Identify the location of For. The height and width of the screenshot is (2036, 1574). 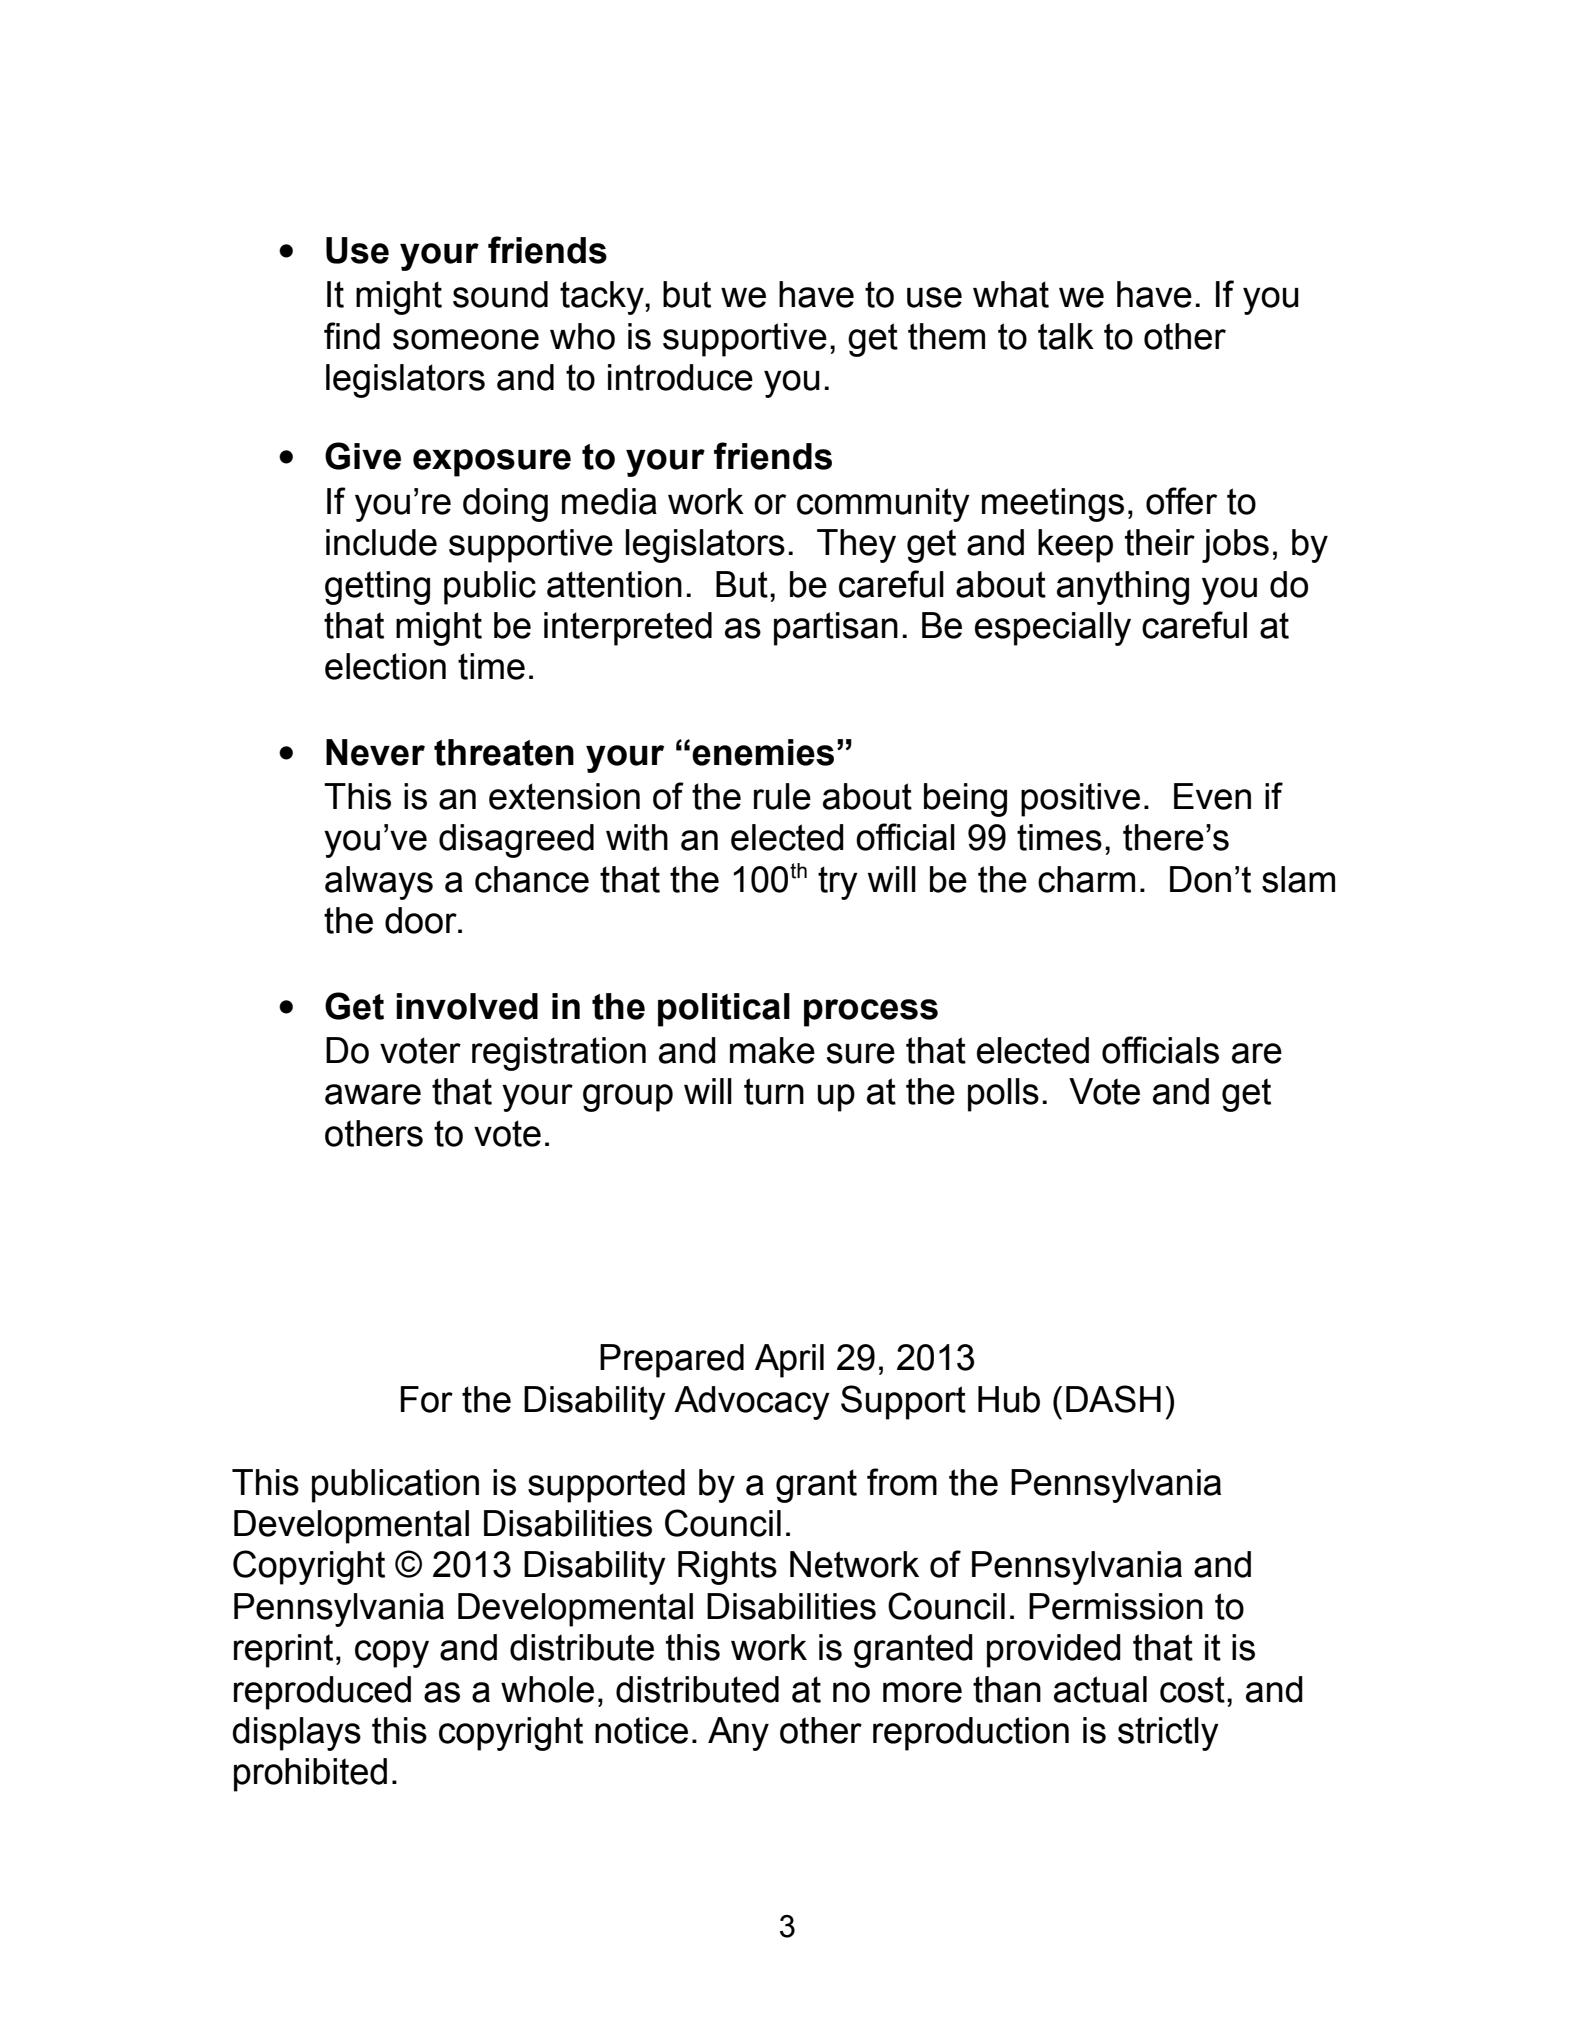
(427, 1399).
